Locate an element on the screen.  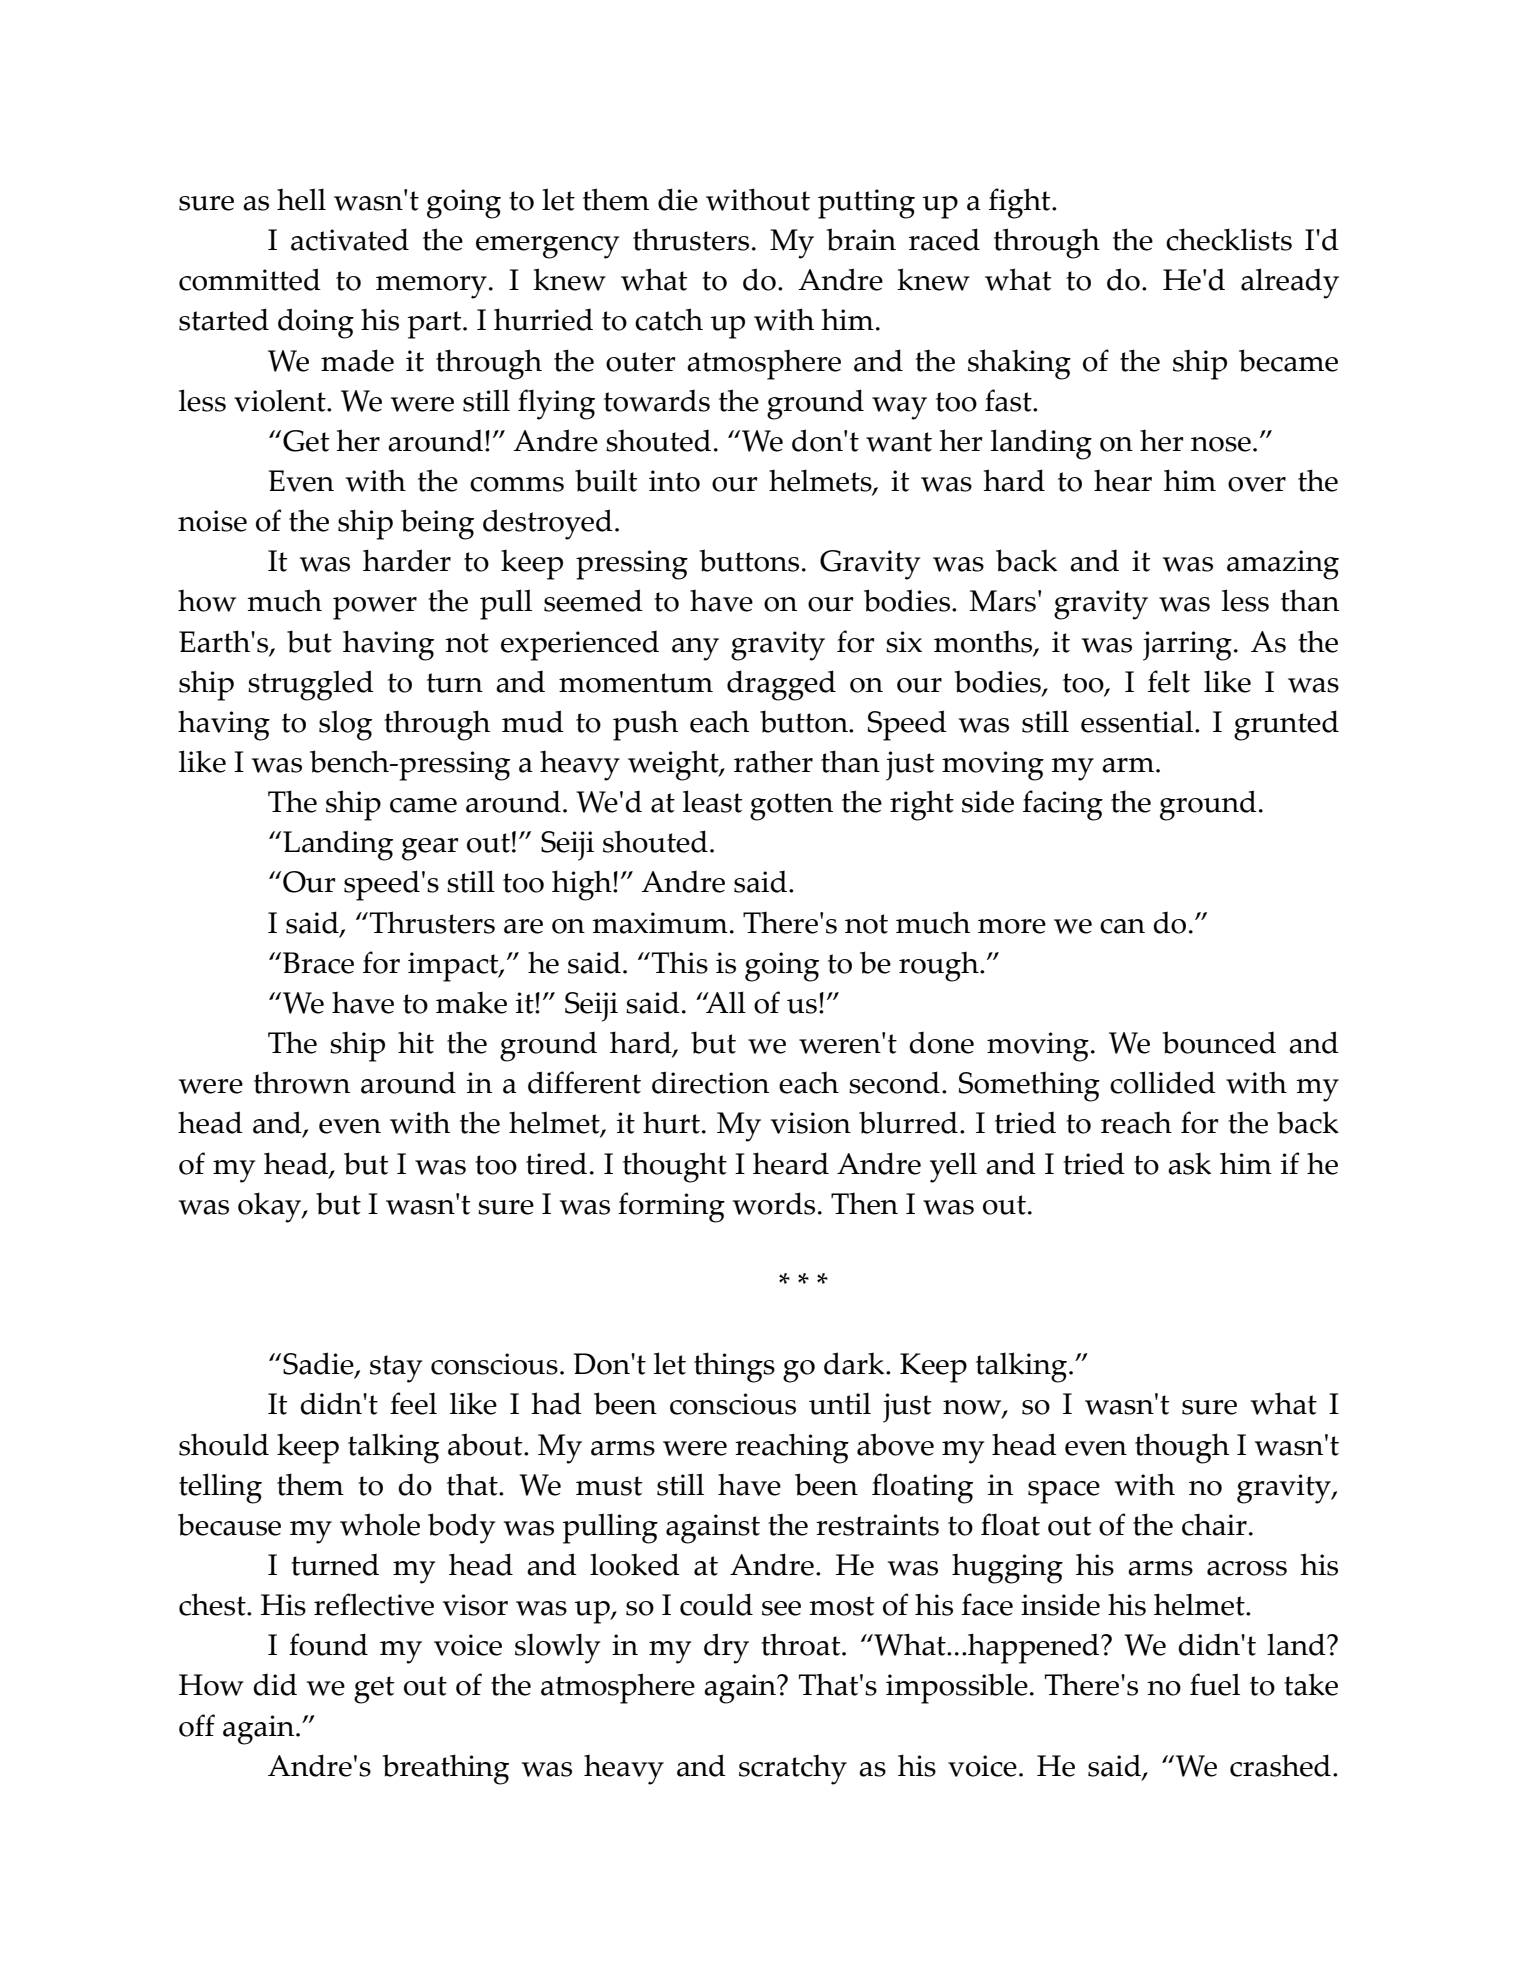
activated is located at coordinates (350, 239).
